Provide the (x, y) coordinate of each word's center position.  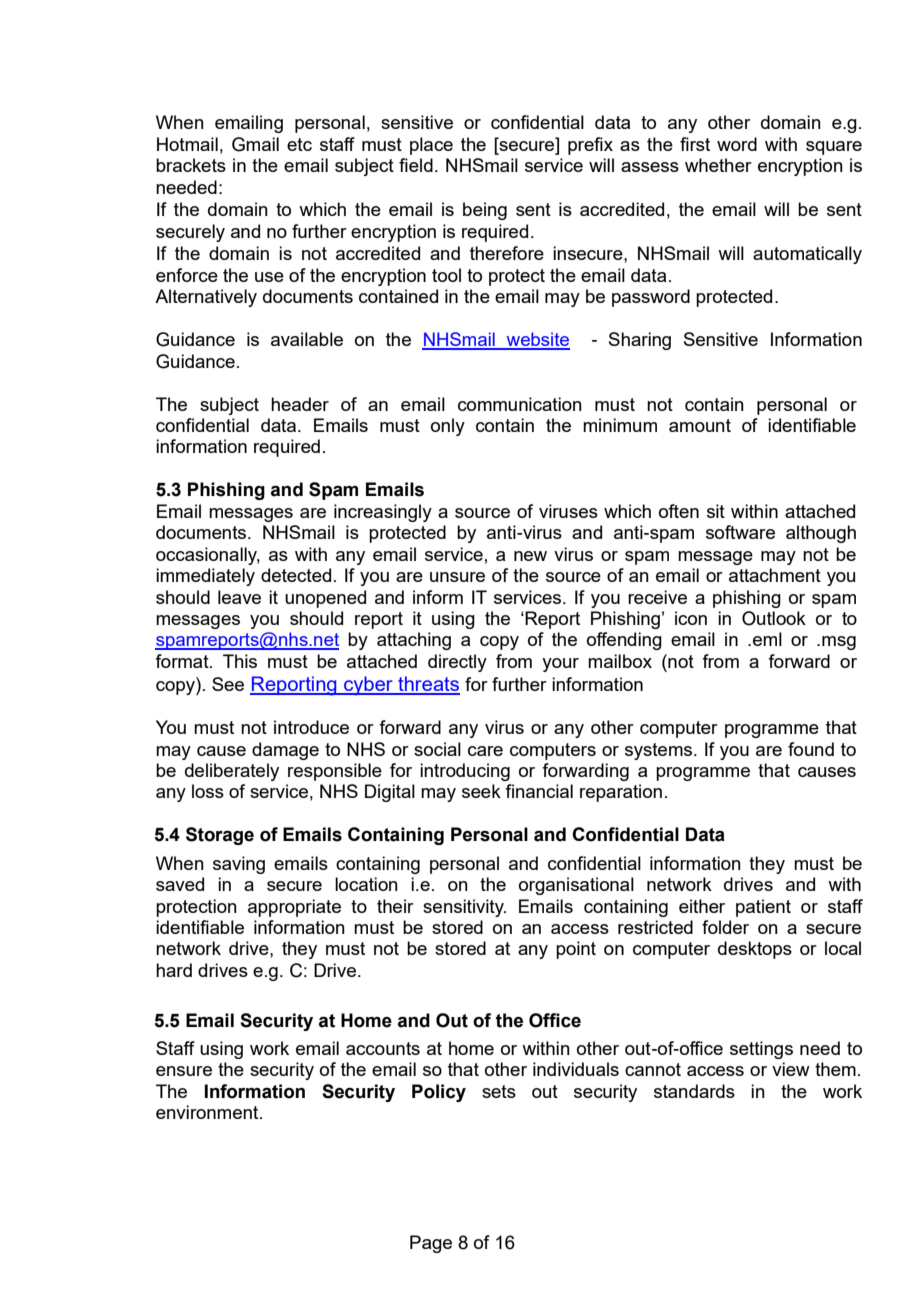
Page (431, 1244)
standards (694, 1091)
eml (767, 639)
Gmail (255, 144)
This (240, 661)
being (485, 211)
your (560, 665)
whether (718, 165)
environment (208, 1112)
